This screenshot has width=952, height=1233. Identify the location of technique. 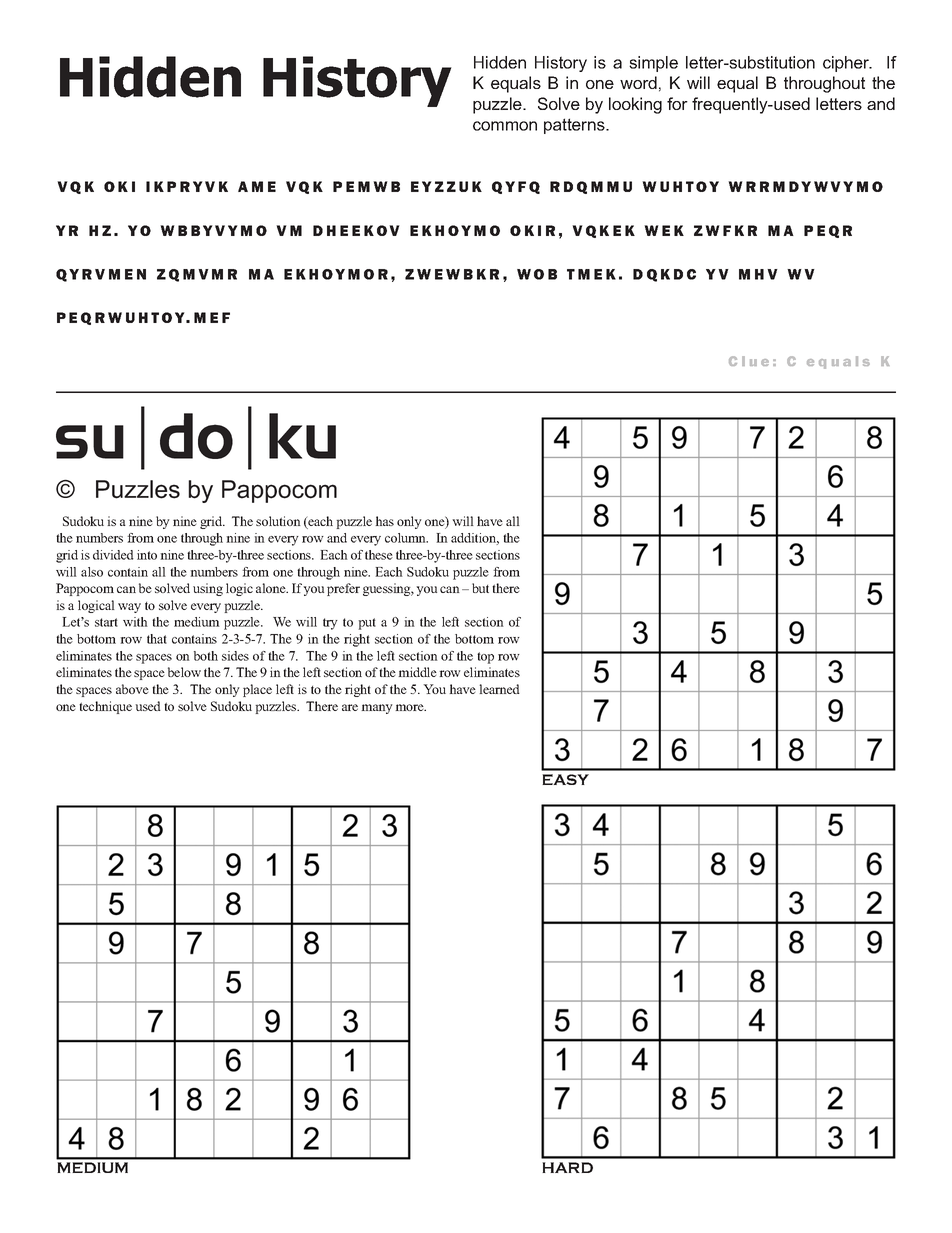
(105, 707).
